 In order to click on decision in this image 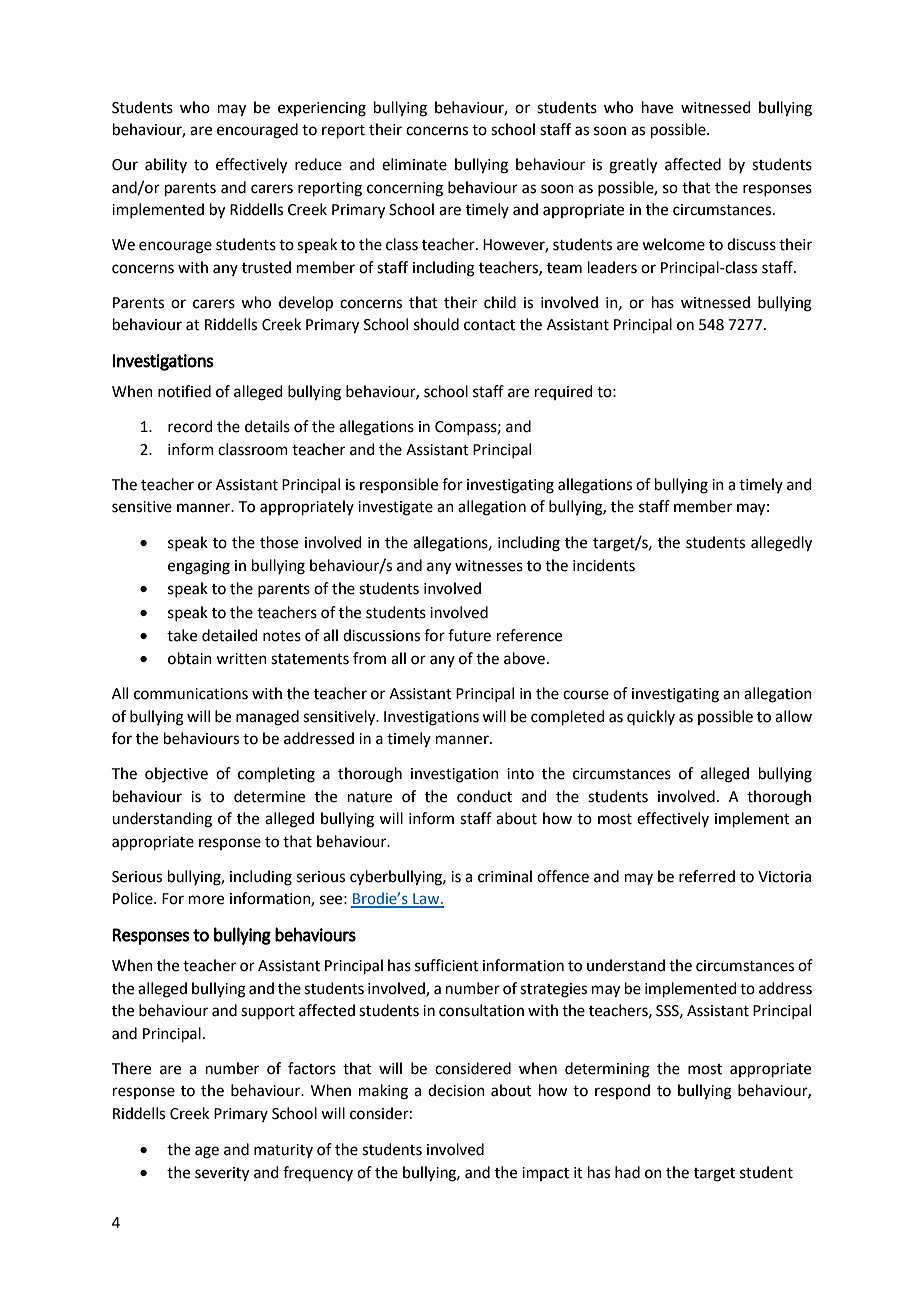, I will do `click(456, 1090)`.
